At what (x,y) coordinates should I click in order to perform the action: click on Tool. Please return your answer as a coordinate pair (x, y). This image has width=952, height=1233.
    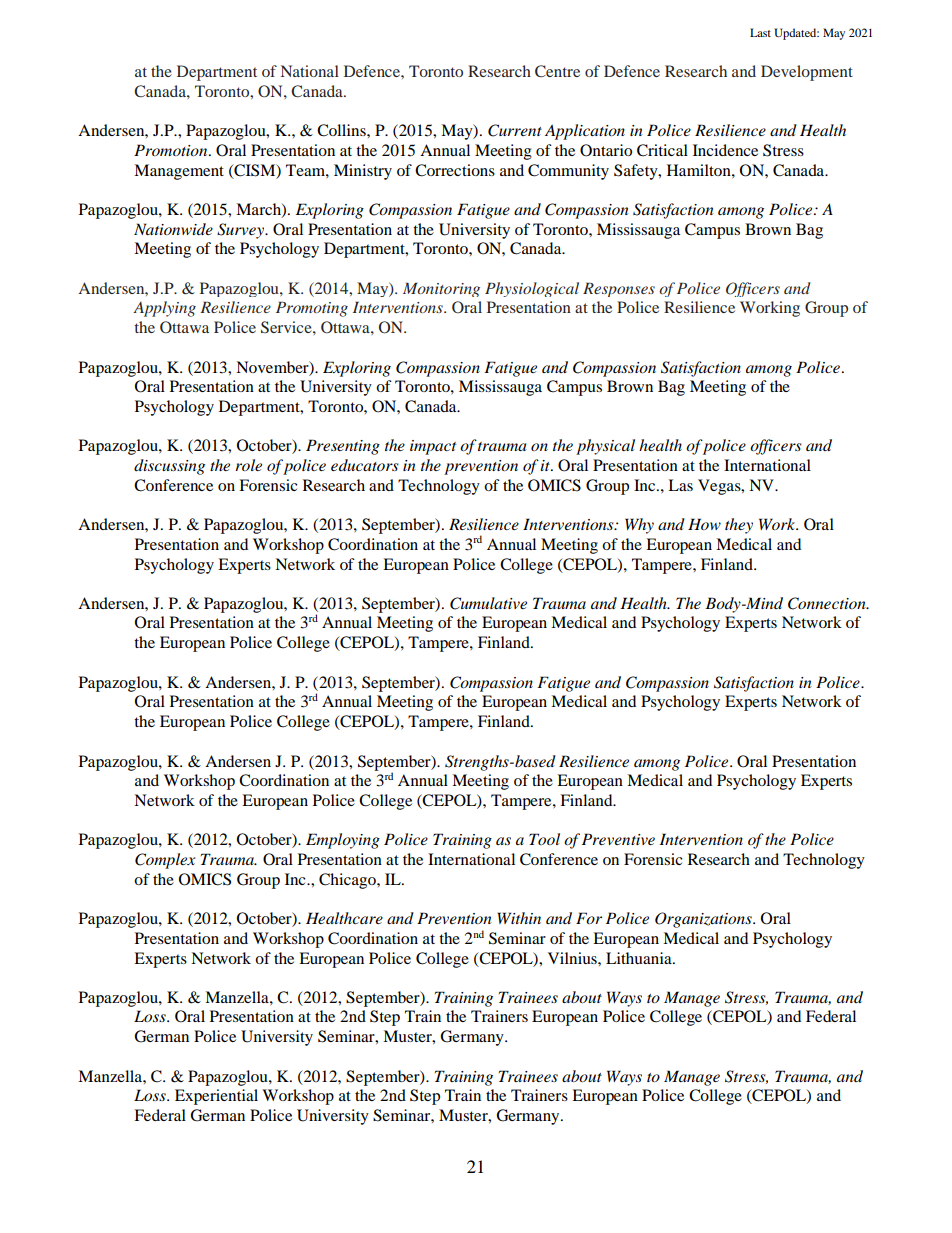
    Looking at the image, I should click on (544, 839).
